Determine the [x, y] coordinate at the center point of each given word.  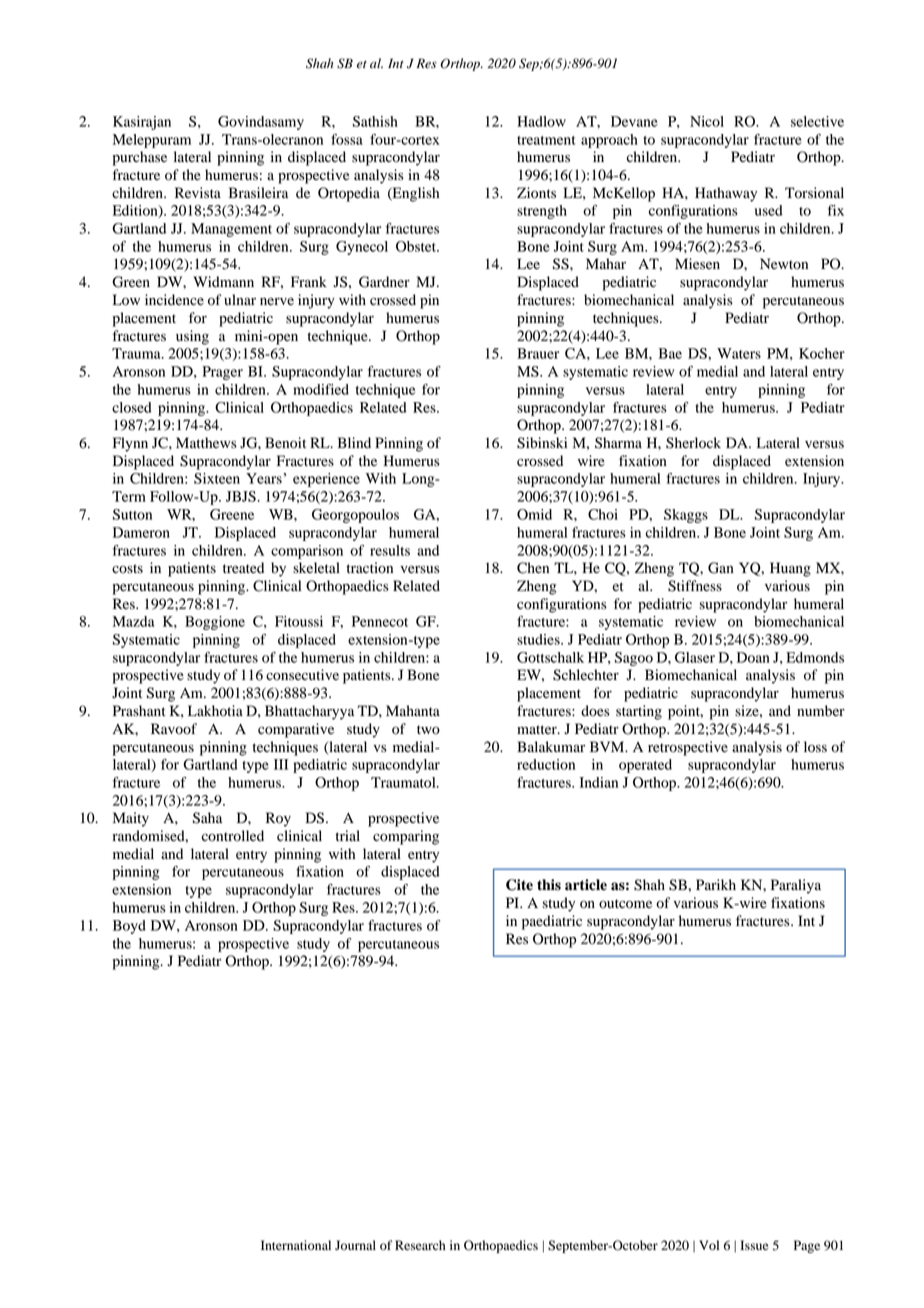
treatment [546, 140]
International [296, 1245]
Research [420, 1245]
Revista [198, 192]
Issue [754, 1245]
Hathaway [726, 194]
